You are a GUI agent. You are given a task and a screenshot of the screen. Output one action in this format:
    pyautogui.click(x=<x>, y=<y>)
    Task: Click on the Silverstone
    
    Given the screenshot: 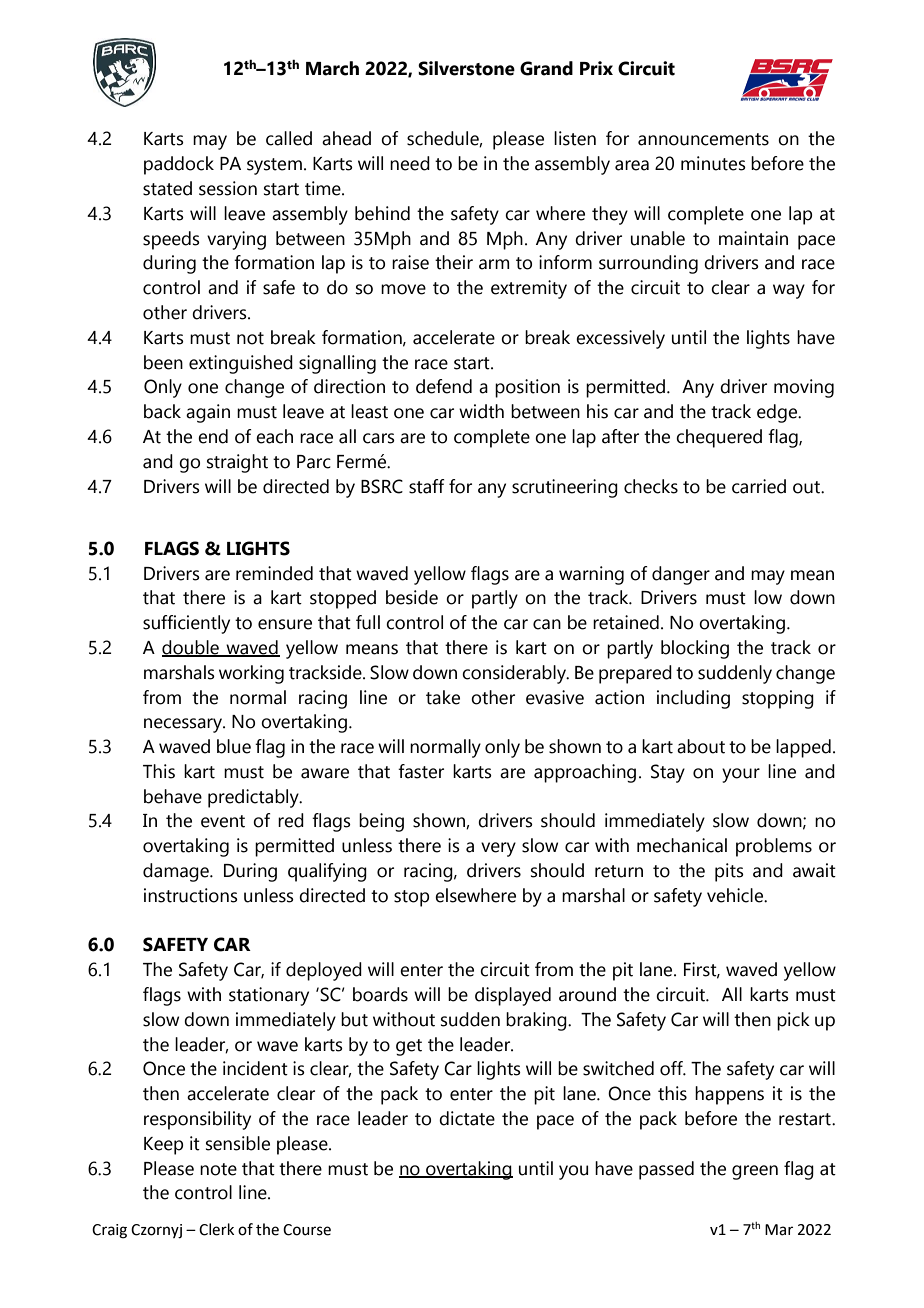 What is the action you would take?
    pyautogui.click(x=466, y=68)
